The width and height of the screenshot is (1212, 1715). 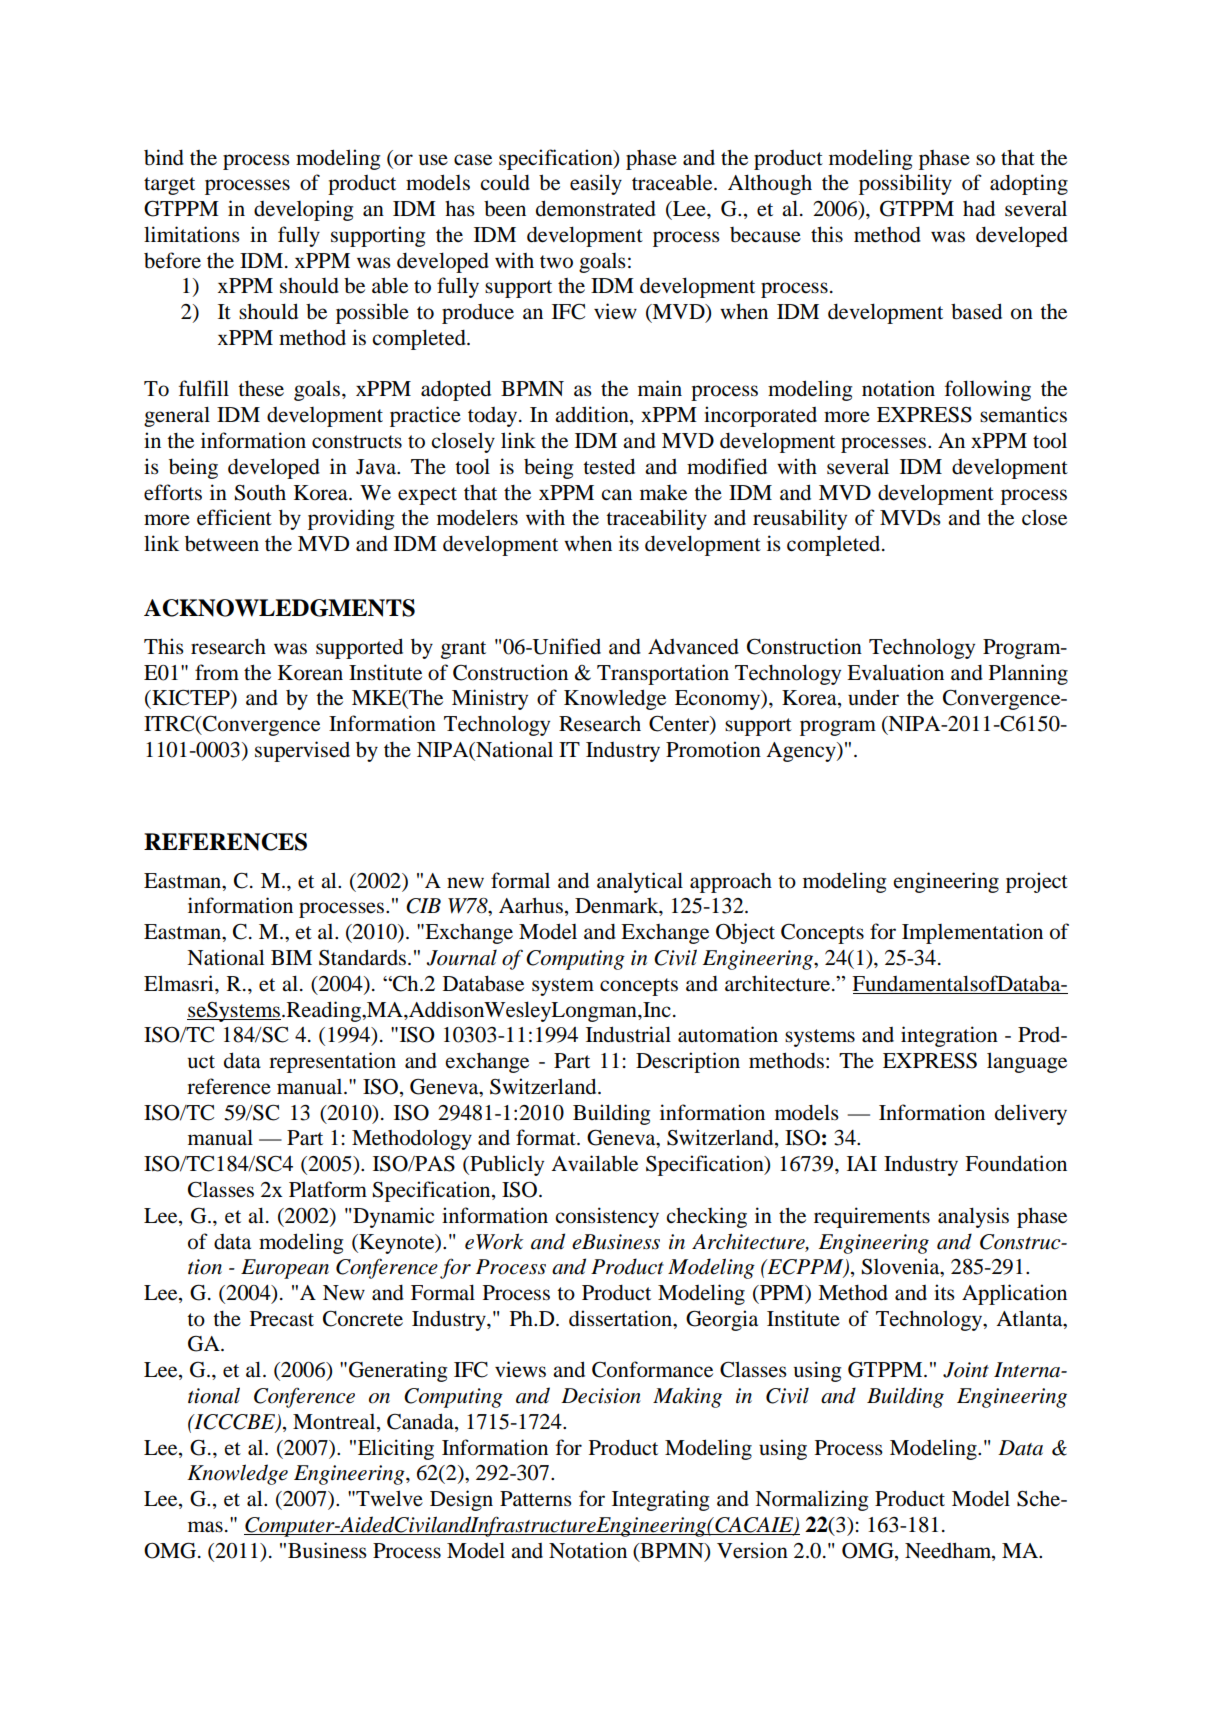 I want to click on traceability, so click(x=656, y=519).
